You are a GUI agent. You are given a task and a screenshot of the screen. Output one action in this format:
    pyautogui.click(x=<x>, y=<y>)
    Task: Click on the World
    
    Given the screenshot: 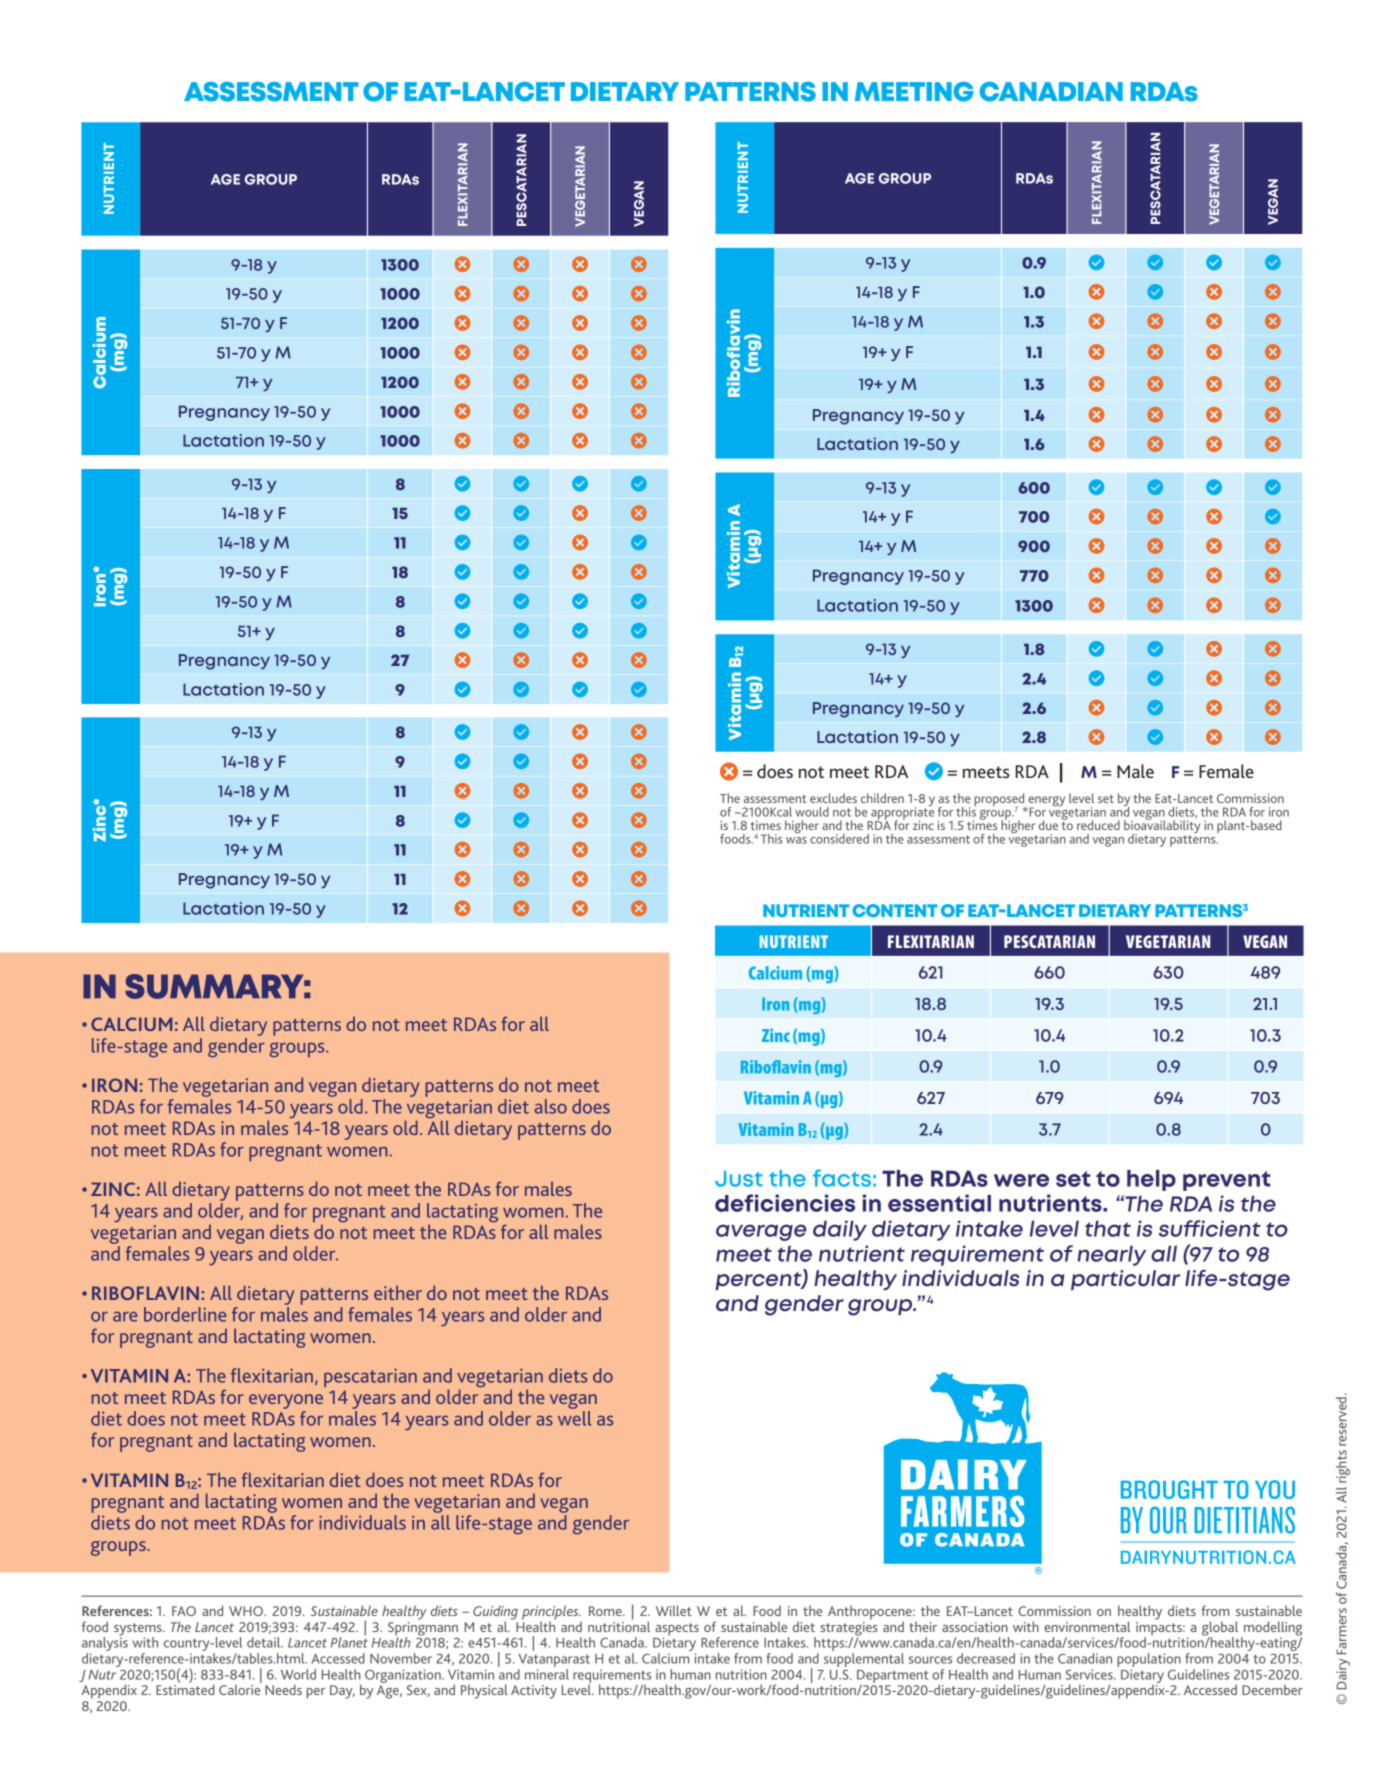 What is the action you would take?
    pyautogui.click(x=298, y=1674)
